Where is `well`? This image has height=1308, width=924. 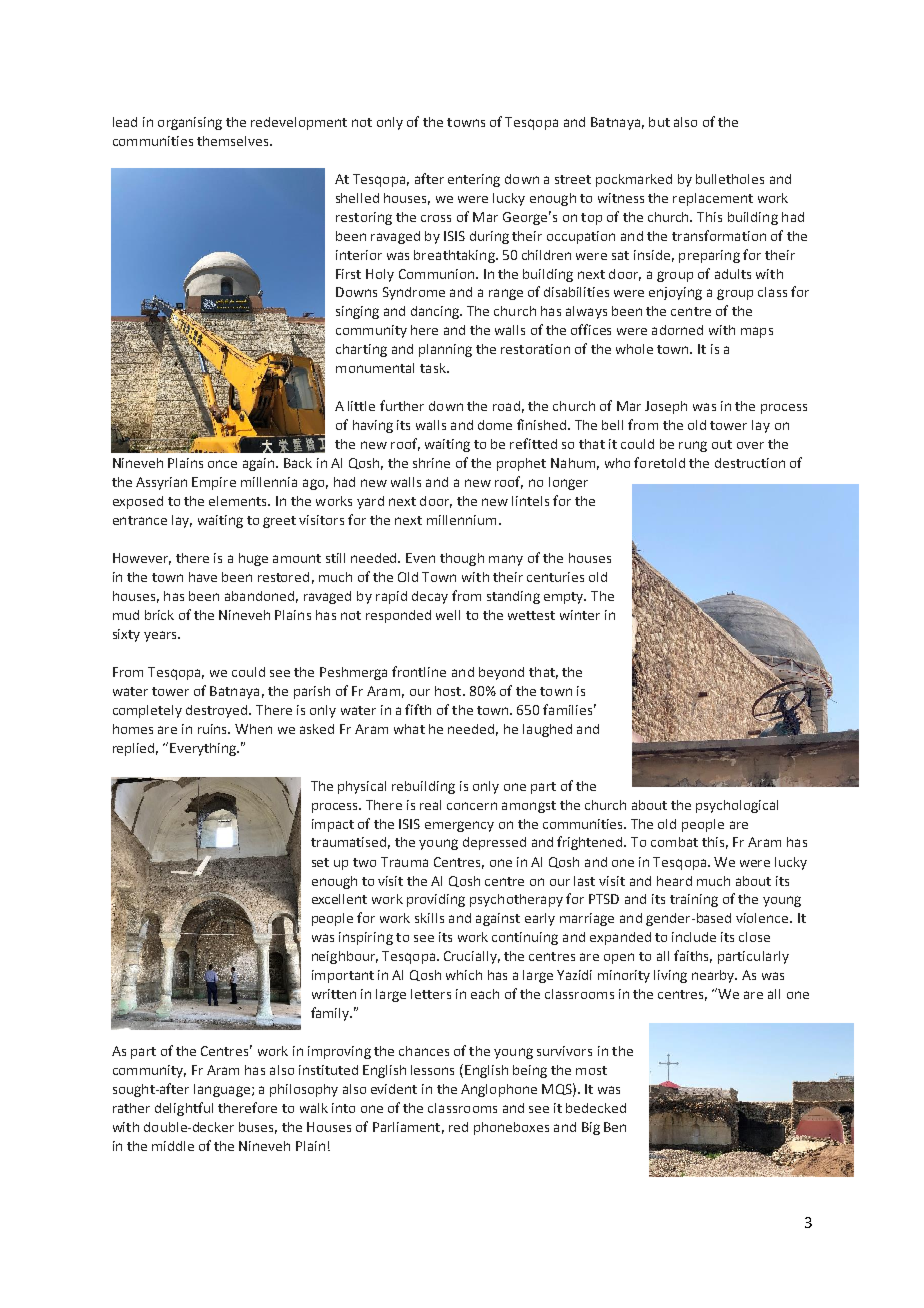 well is located at coordinates (448, 615).
